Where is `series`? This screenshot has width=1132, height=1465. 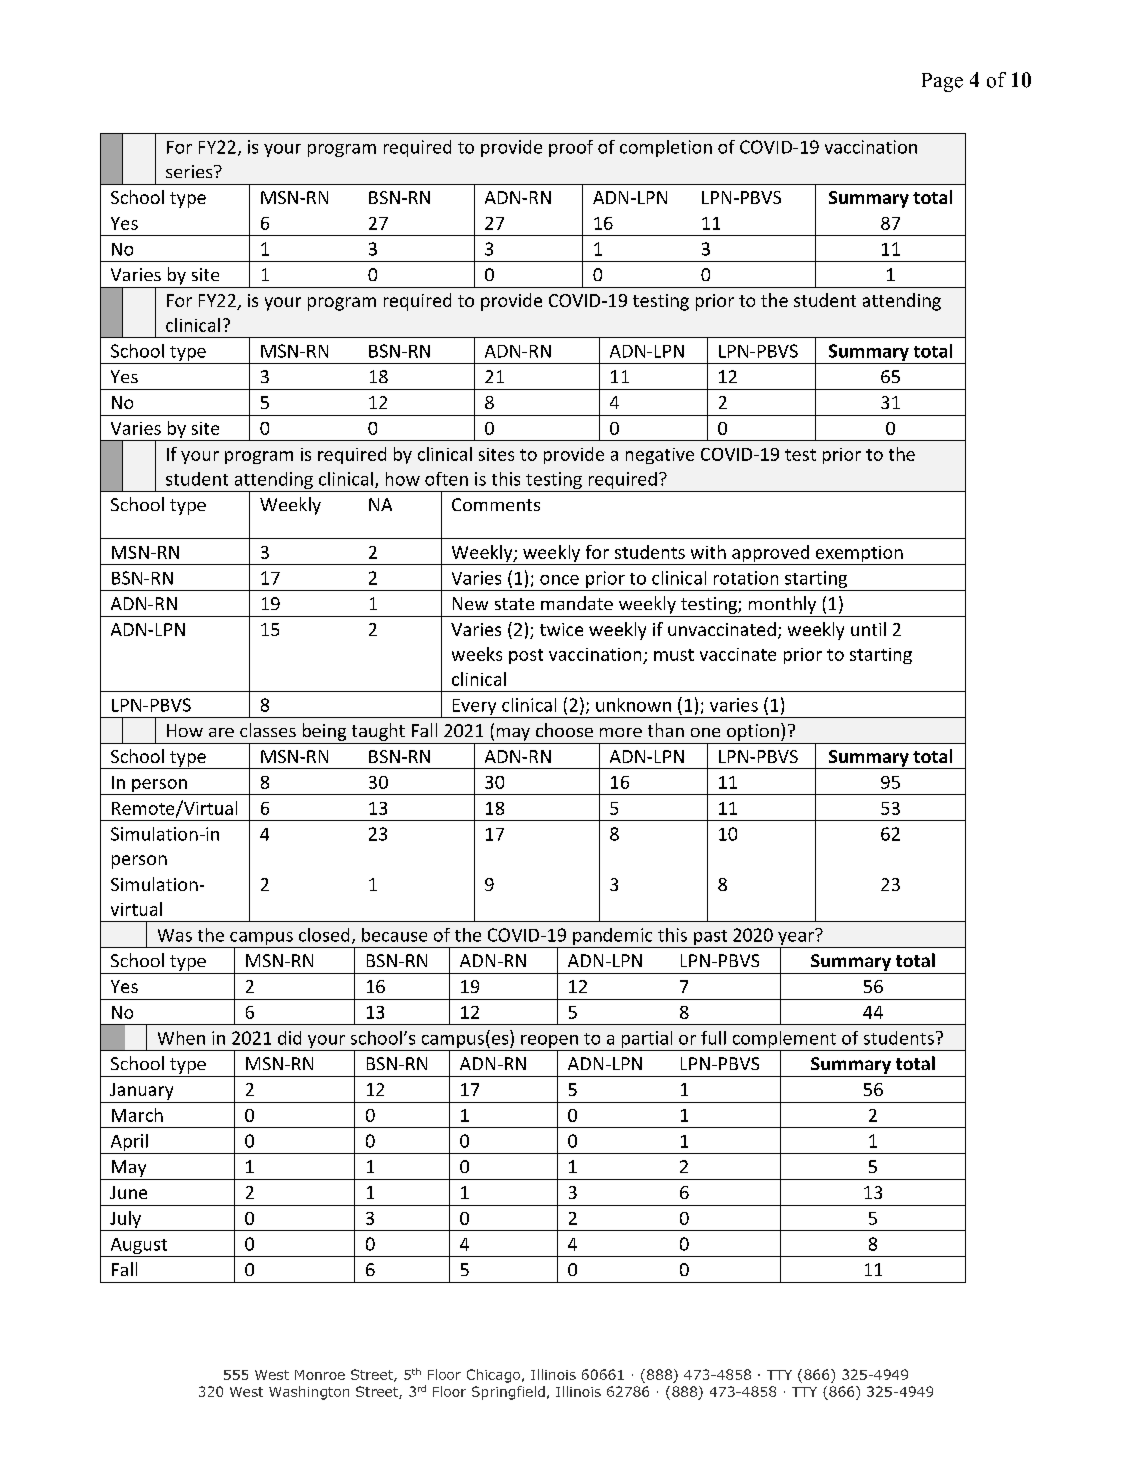
series is located at coordinates (190, 171).
